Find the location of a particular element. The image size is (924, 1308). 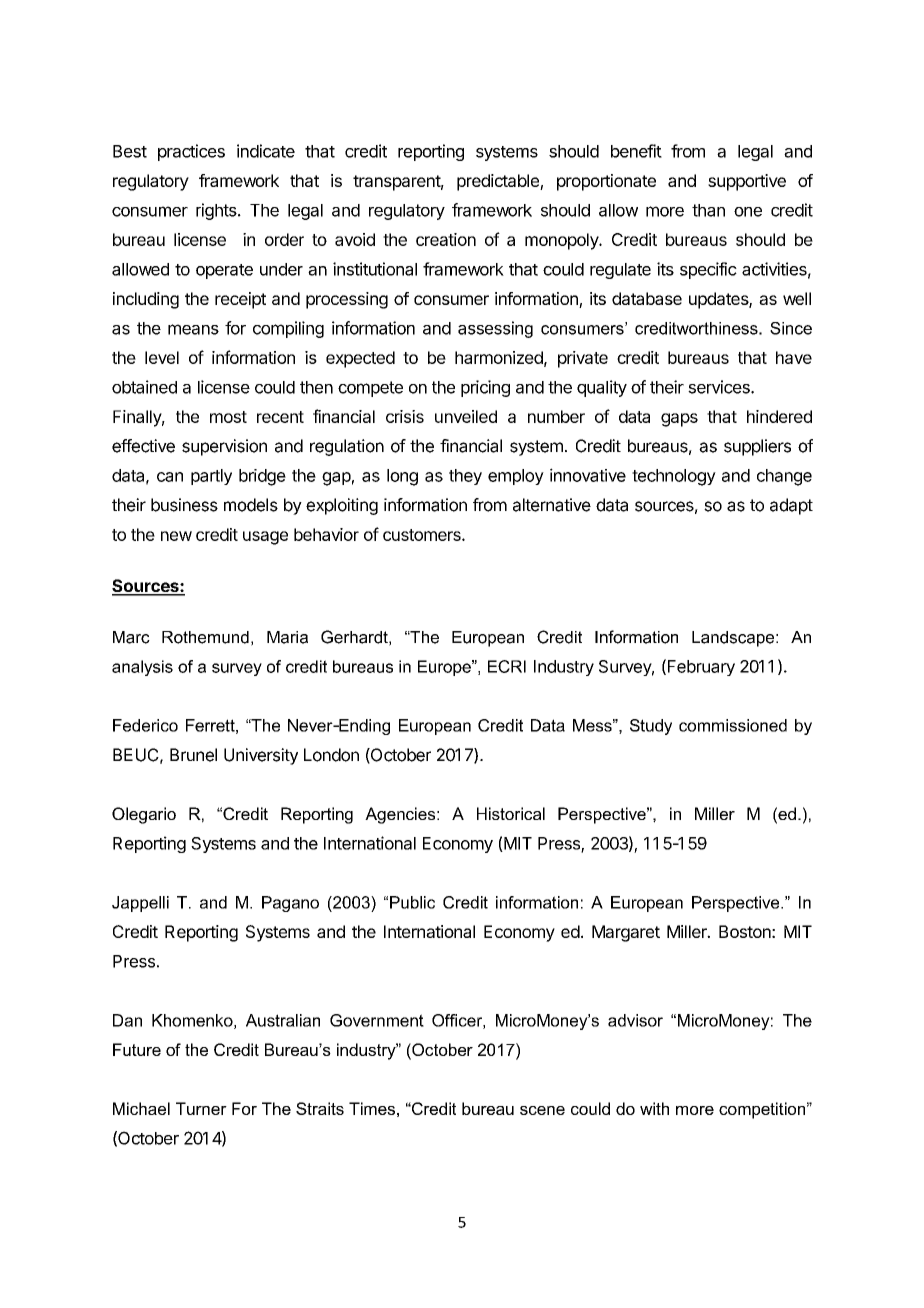

technology is located at coordinates (674, 477).
